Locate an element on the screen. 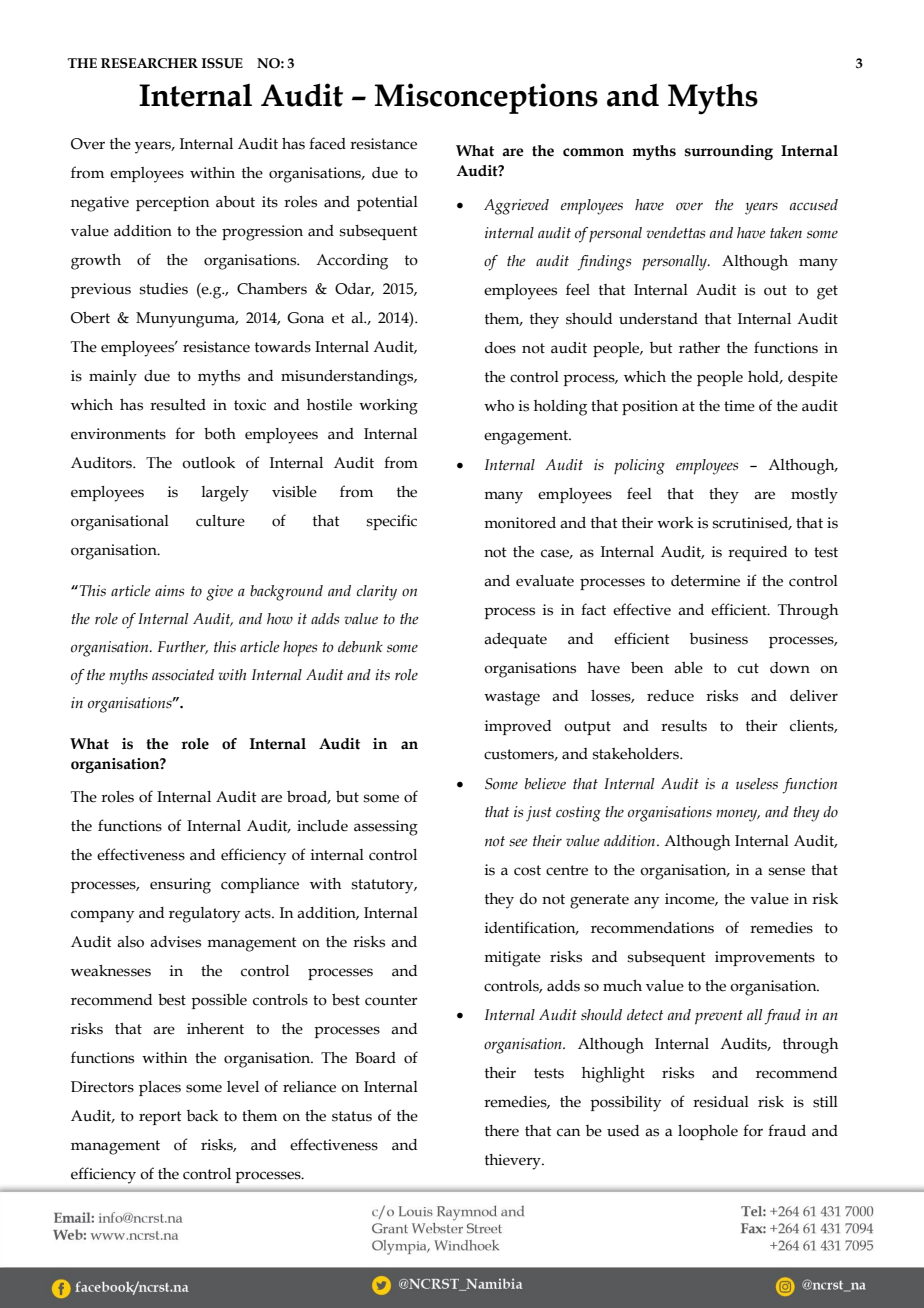  there is located at coordinates (502, 1131).
